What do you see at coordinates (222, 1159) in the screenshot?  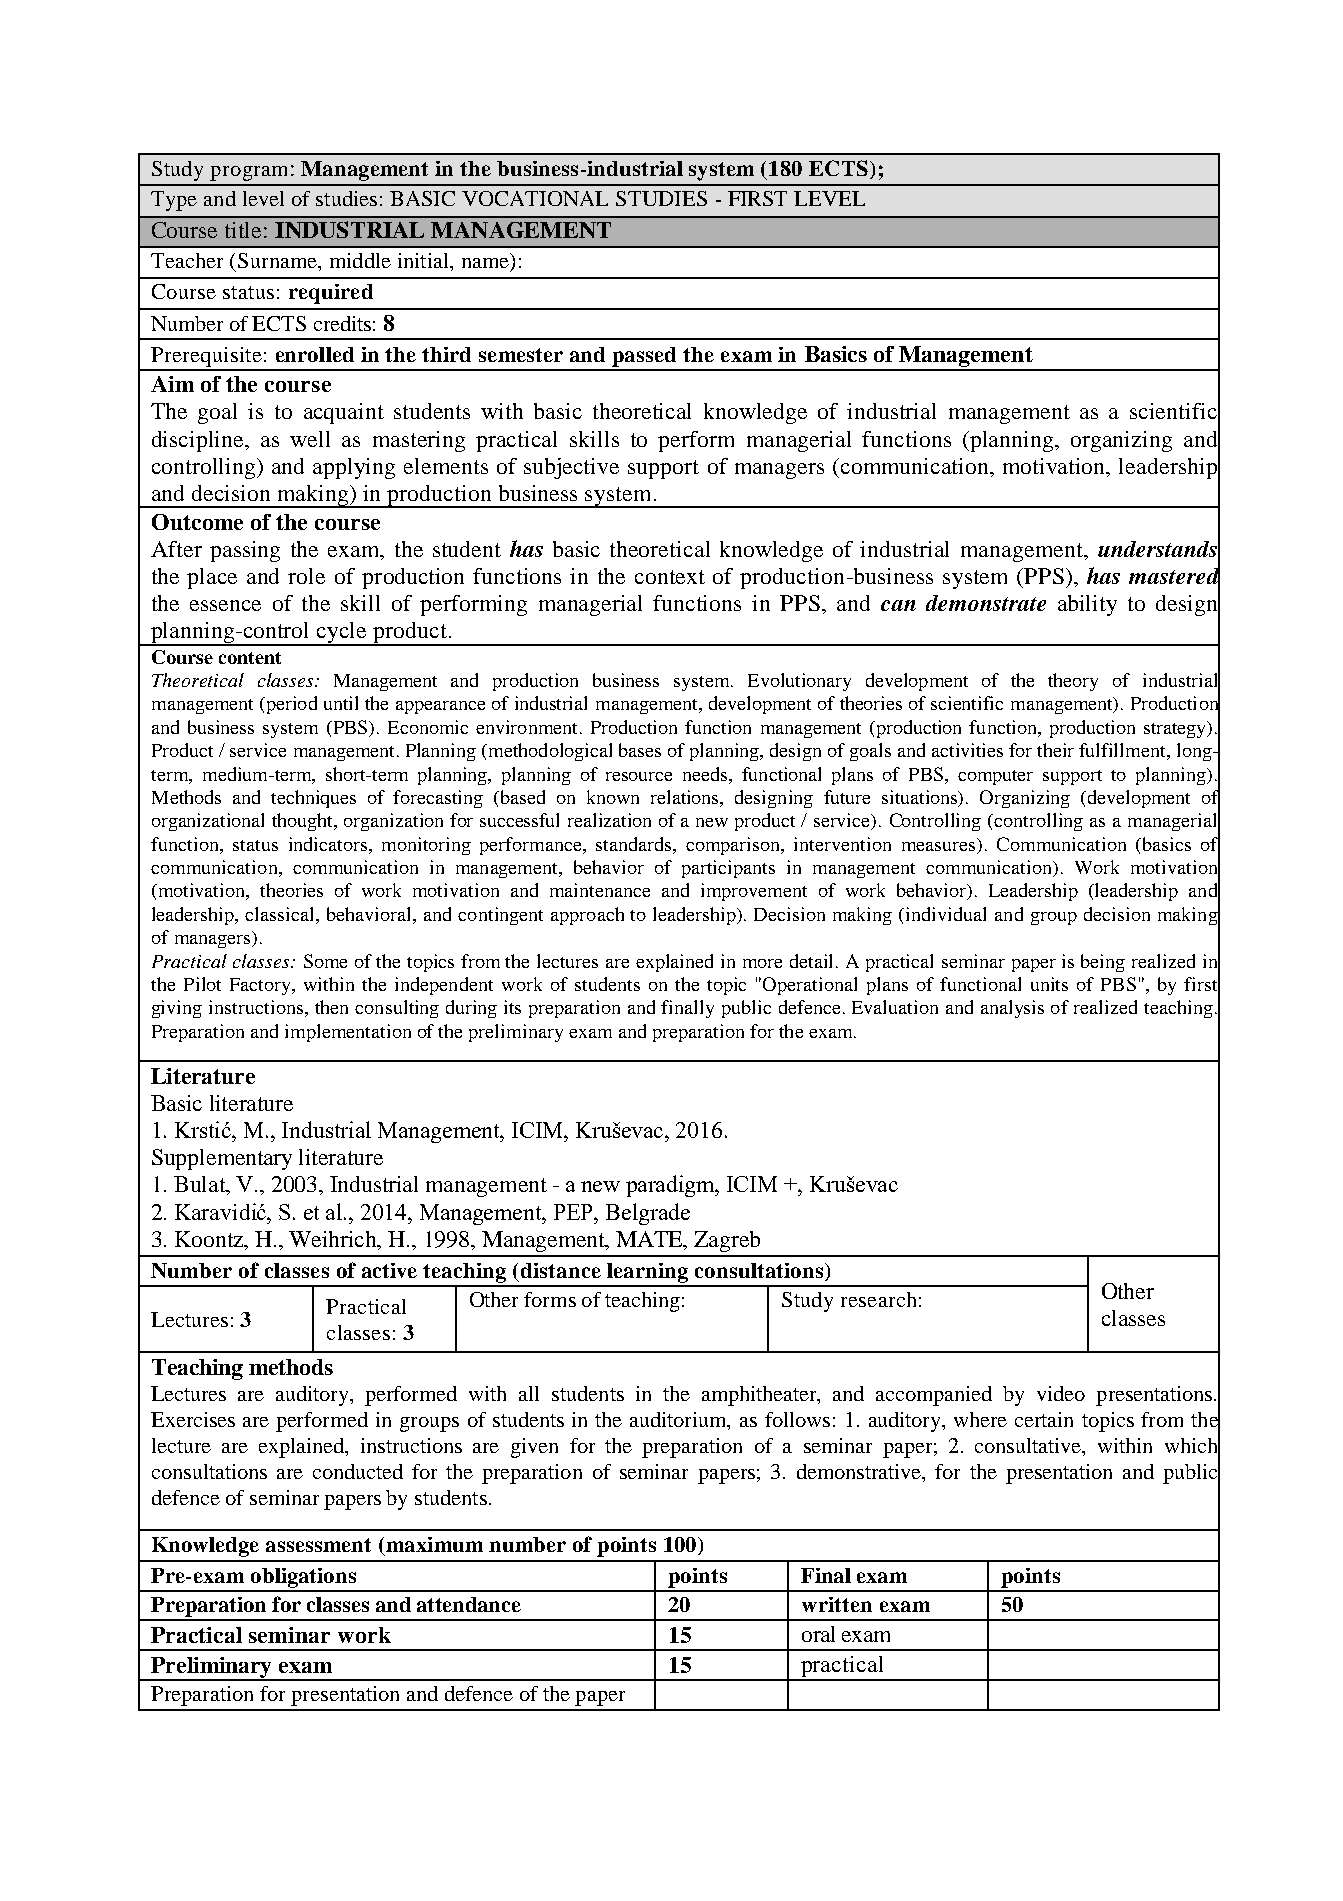 I see `Supplementary` at bounding box center [222, 1159].
